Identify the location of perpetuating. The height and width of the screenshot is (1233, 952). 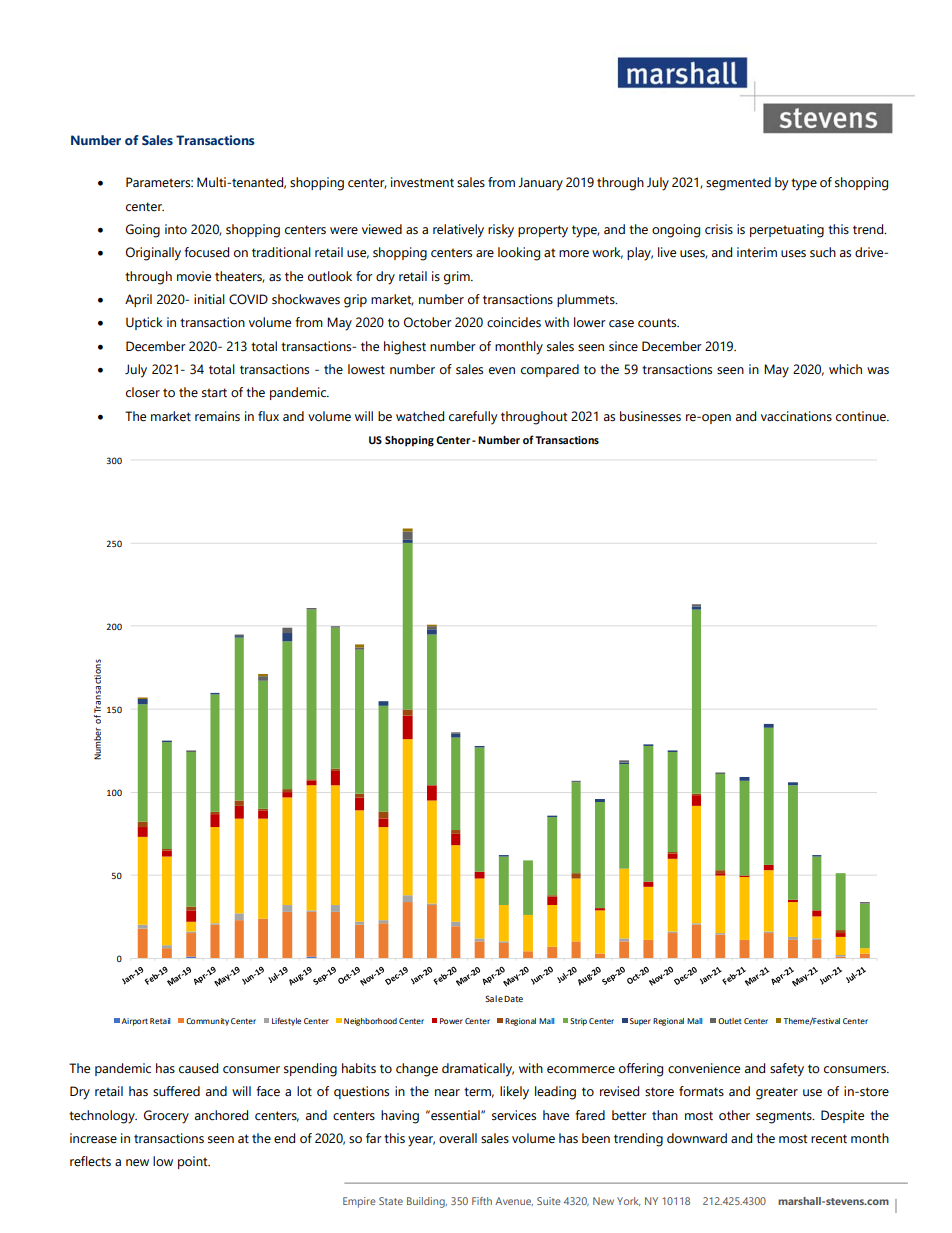
(787, 231).
